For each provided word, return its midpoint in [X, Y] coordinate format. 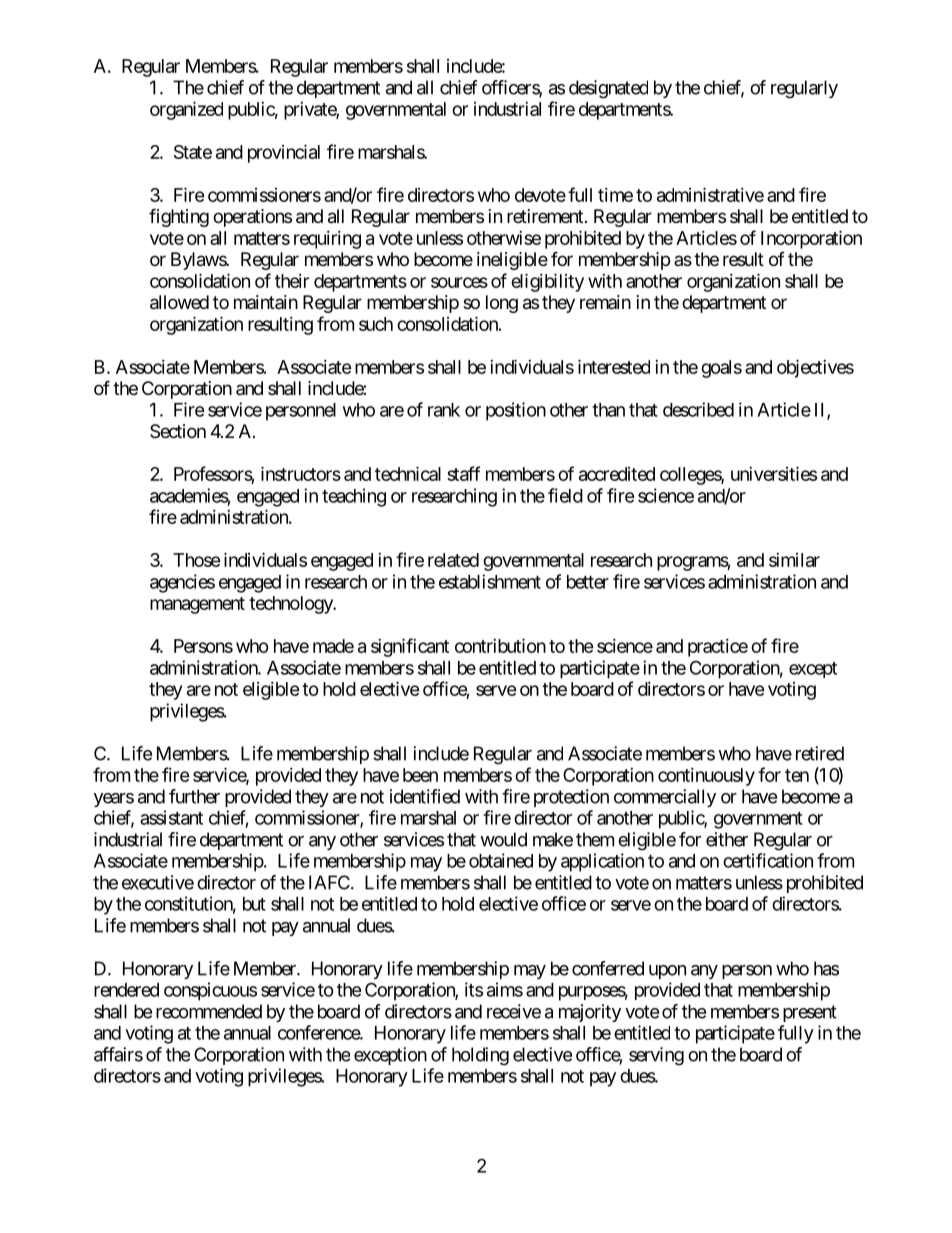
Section [178, 431]
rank [444, 410]
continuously [706, 777]
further [194, 796]
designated [608, 89]
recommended [209, 1011]
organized [186, 110]
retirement [545, 216]
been [420, 775]
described [698, 409]
